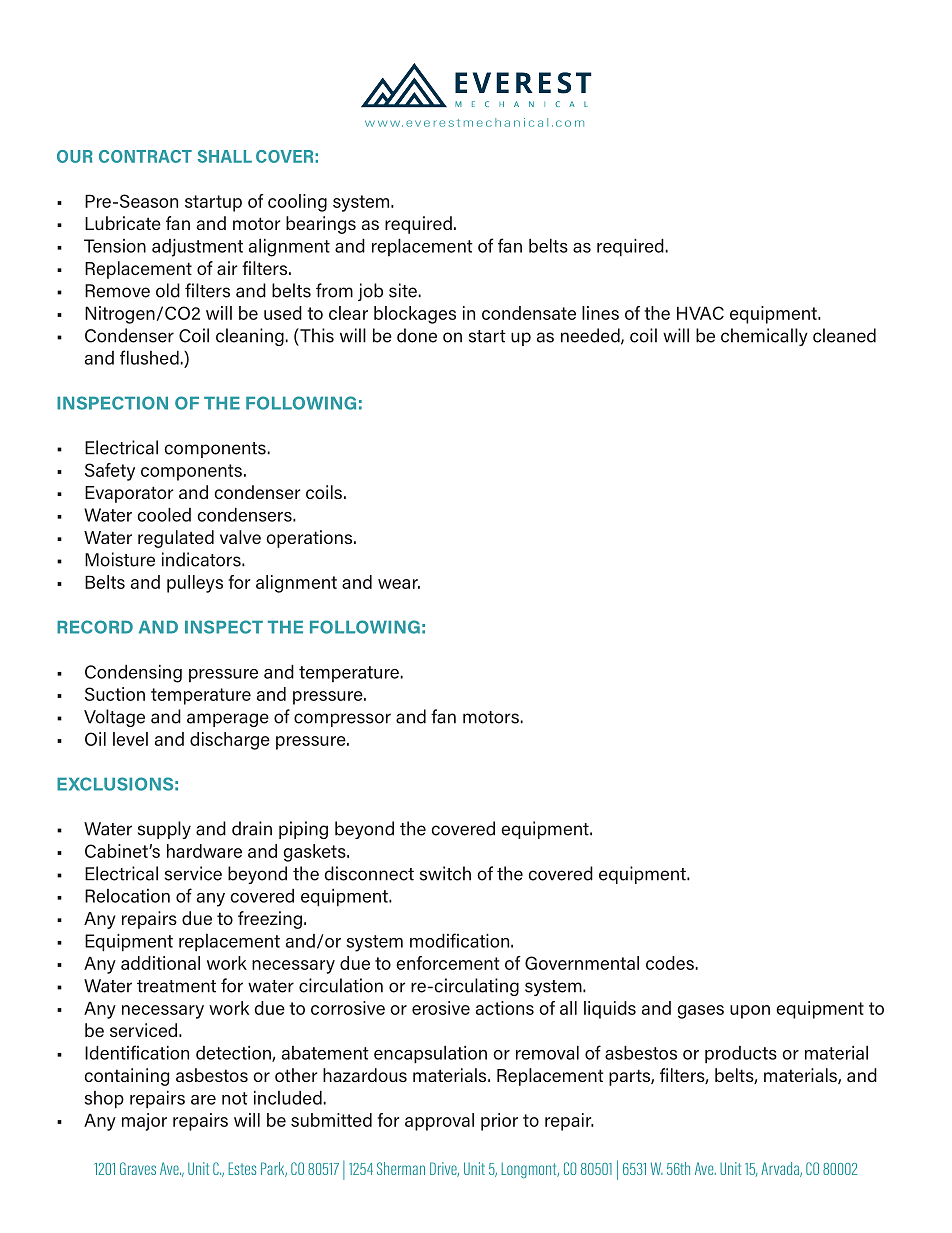 This screenshot has height=1233, width=952. Describe the element at coordinates (149, 357) in the screenshot. I see `flushed` at that location.
